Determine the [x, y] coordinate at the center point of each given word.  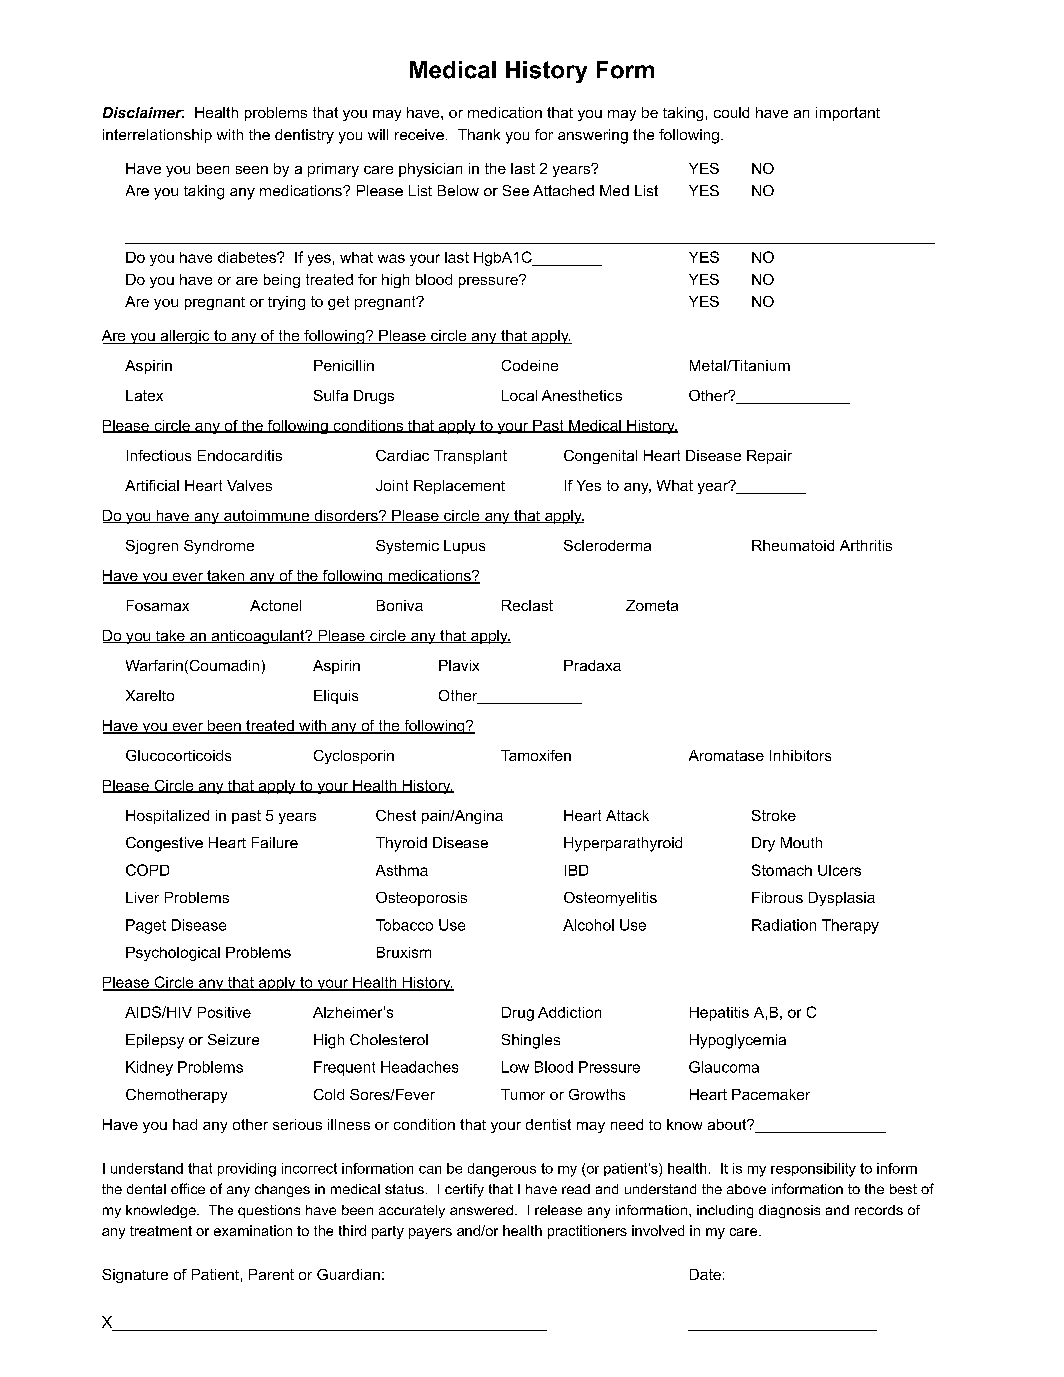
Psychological [173, 954]
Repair [769, 457]
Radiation [784, 925]
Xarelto [150, 695]
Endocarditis [240, 455]
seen [252, 170]
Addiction [569, 1012]
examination [253, 1230]
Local [519, 395]
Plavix [459, 665]
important [848, 114]
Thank [479, 134]
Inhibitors [800, 755]
